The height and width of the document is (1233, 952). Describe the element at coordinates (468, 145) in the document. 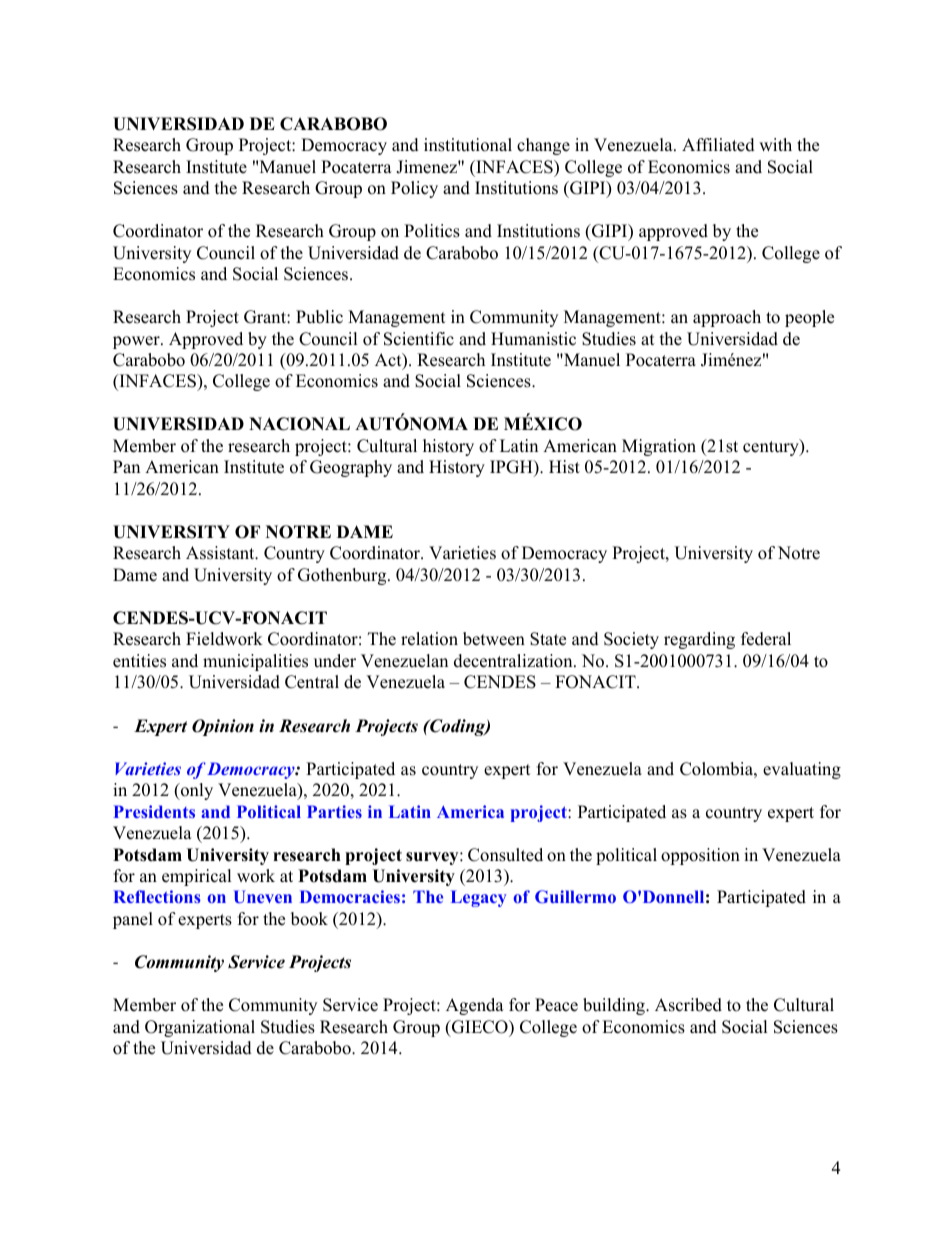

I see `institutional` at that location.
